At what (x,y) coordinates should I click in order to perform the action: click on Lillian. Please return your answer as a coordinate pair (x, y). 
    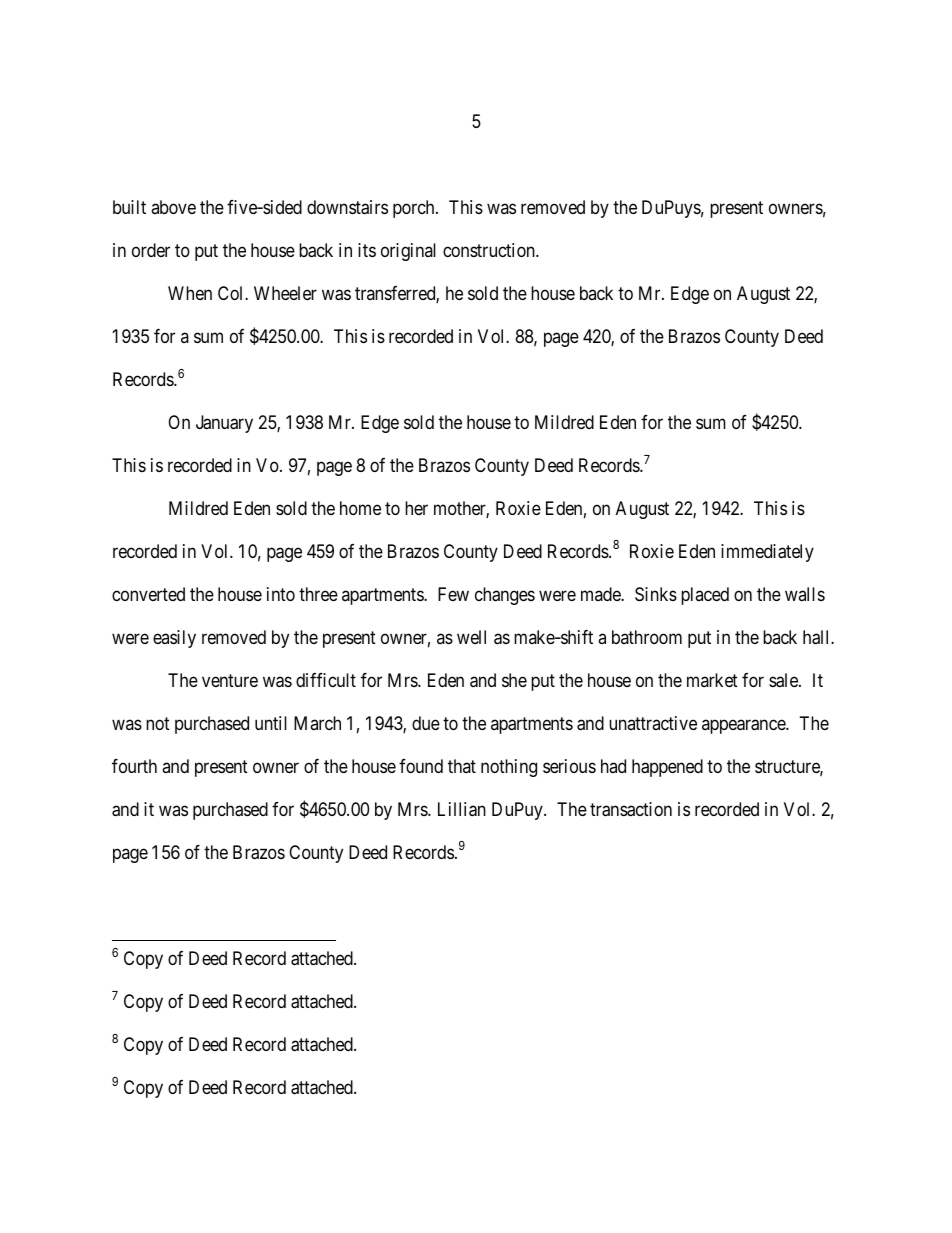
    Looking at the image, I should click on (462, 809).
